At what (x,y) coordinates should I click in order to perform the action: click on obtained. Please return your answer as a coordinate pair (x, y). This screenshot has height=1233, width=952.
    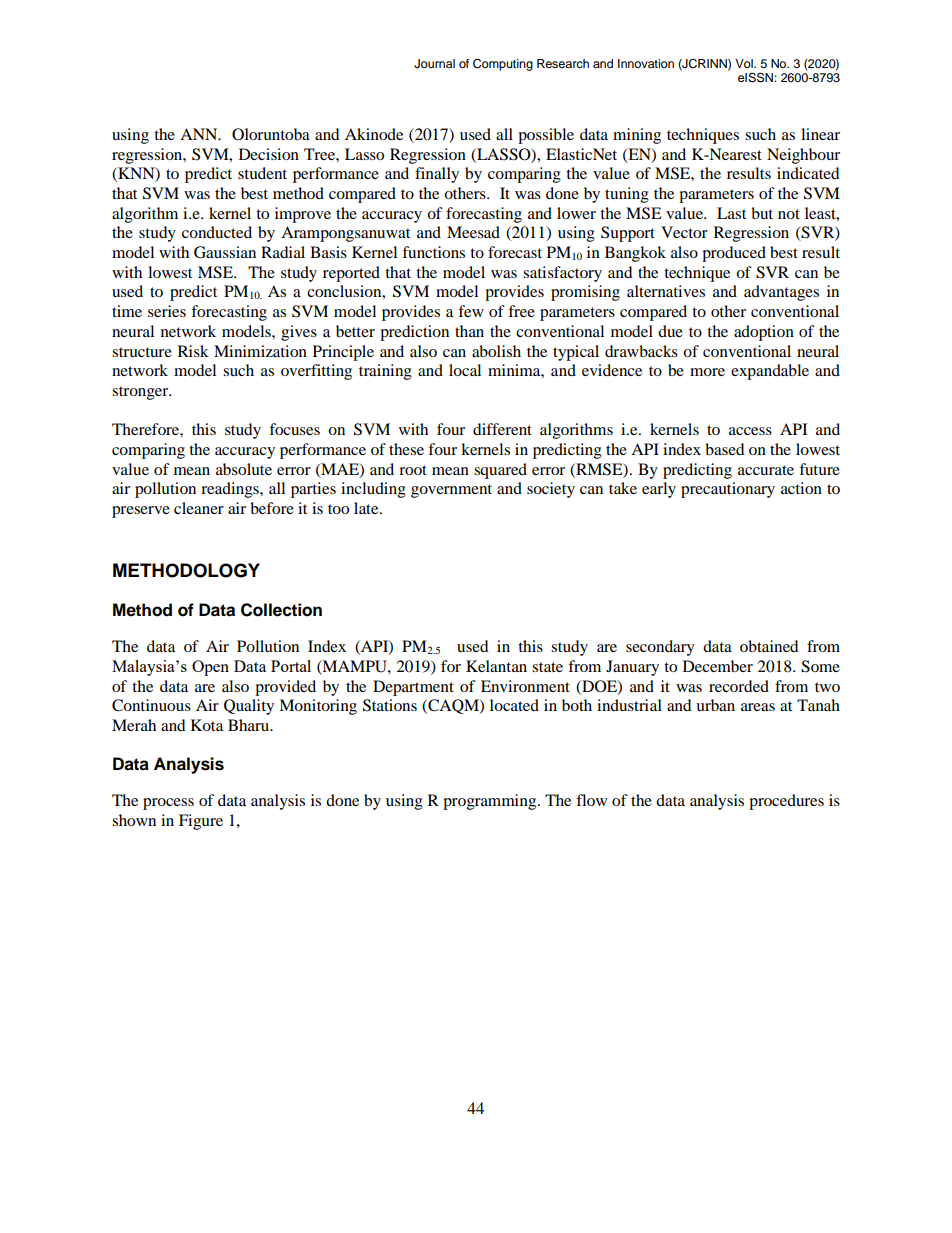
    Looking at the image, I should click on (769, 646).
